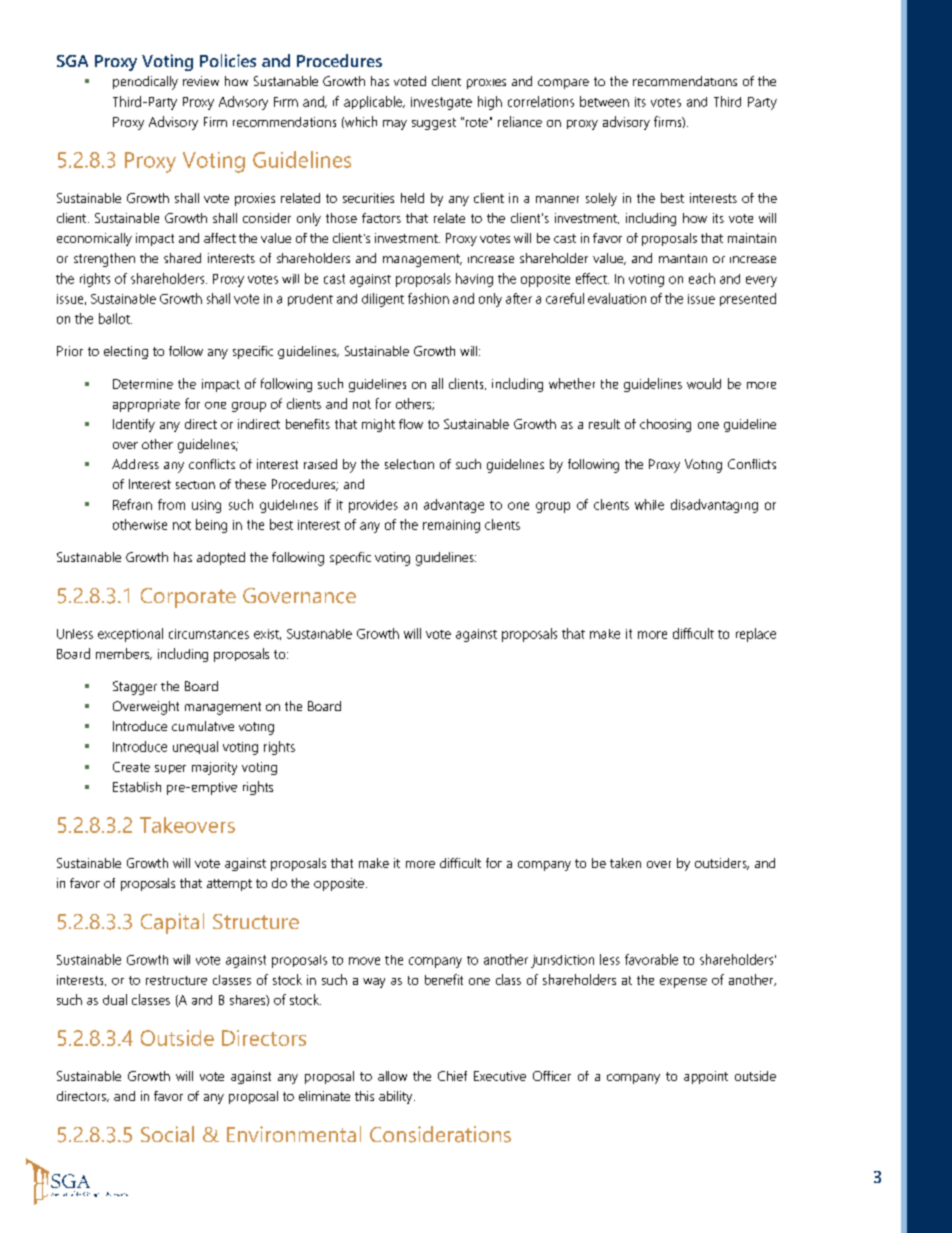  What do you see at coordinates (134, 425) in the image?
I see `Identify` at bounding box center [134, 425].
